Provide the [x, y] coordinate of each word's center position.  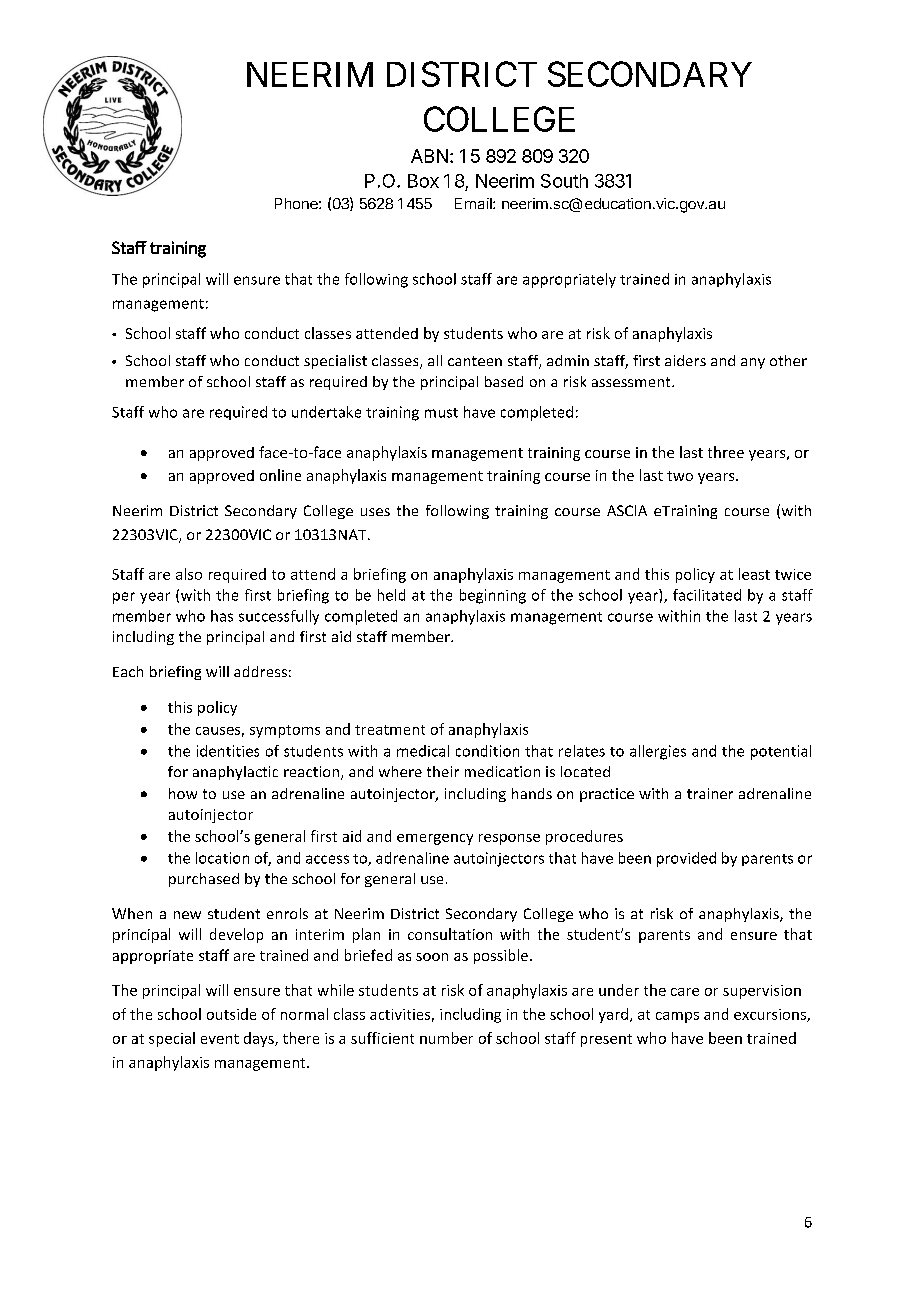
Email [474, 203]
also [189, 574]
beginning [493, 596]
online [280, 475]
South [564, 181]
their [443, 771]
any [753, 363]
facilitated [707, 595]
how [183, 793]
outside [231, 1014]
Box [423, 181]
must [441, 413]
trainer [710, 793]
